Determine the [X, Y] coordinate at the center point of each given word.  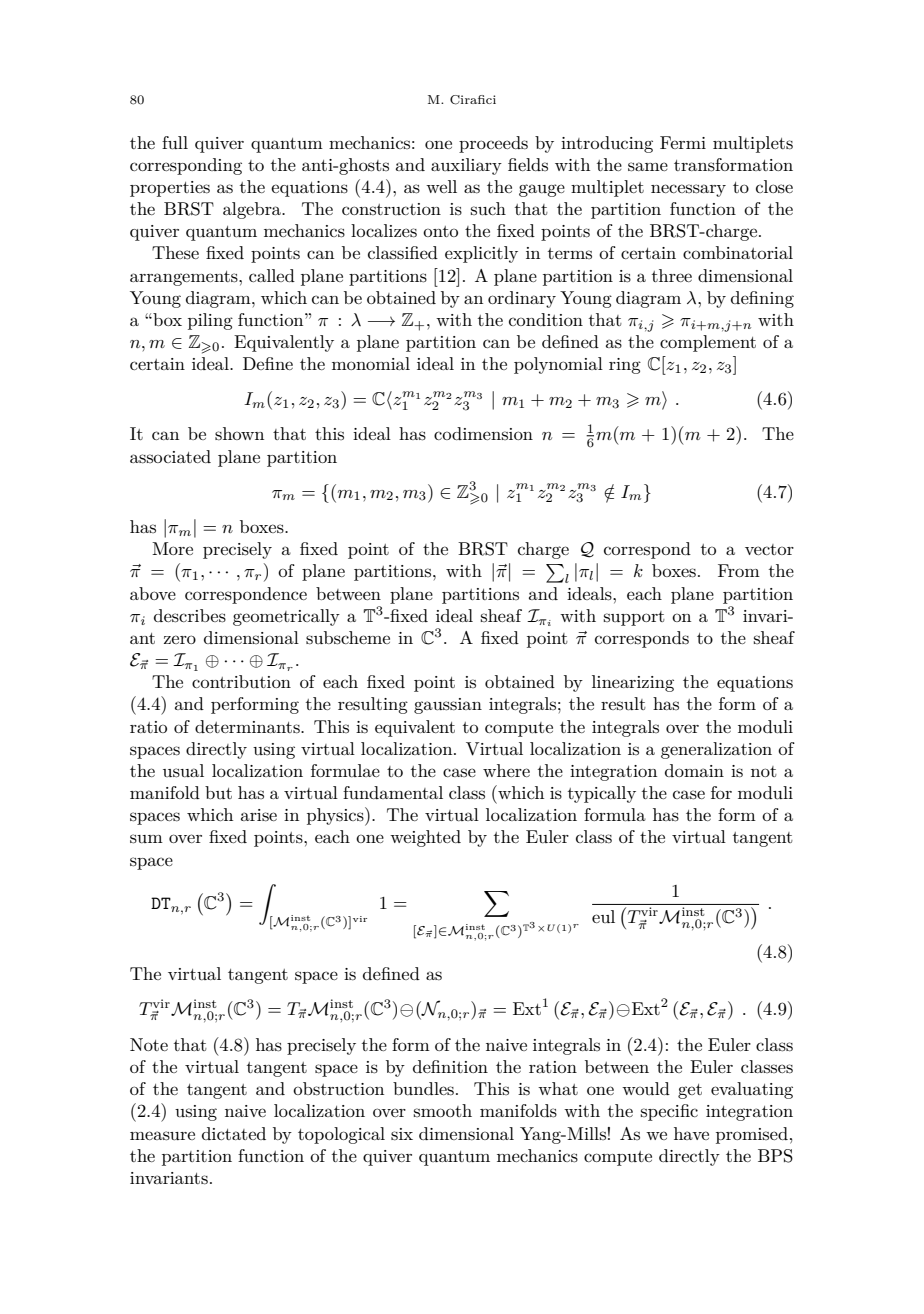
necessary [688, 190]
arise [259, 815]
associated [170, 457]
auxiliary [466, 166]
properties [170, 189]
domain [694, 770]
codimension [483, 433]
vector [769, 549]
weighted [425, 838]
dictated [234, 1133]
